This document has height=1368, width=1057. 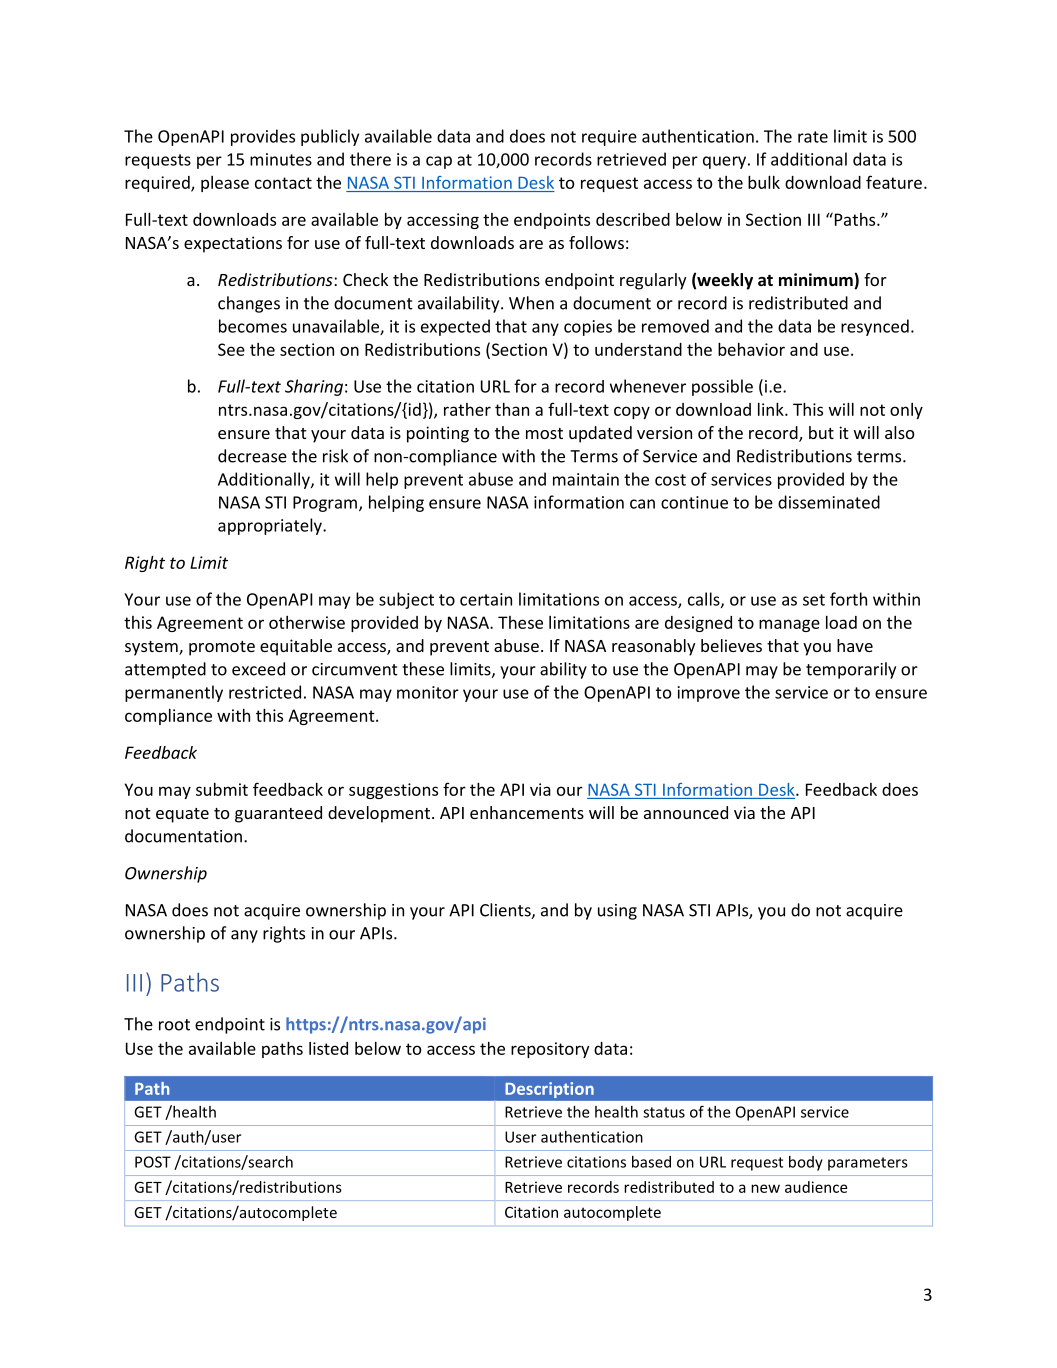 I want to click on POST, so click(x=153, y=1162).
